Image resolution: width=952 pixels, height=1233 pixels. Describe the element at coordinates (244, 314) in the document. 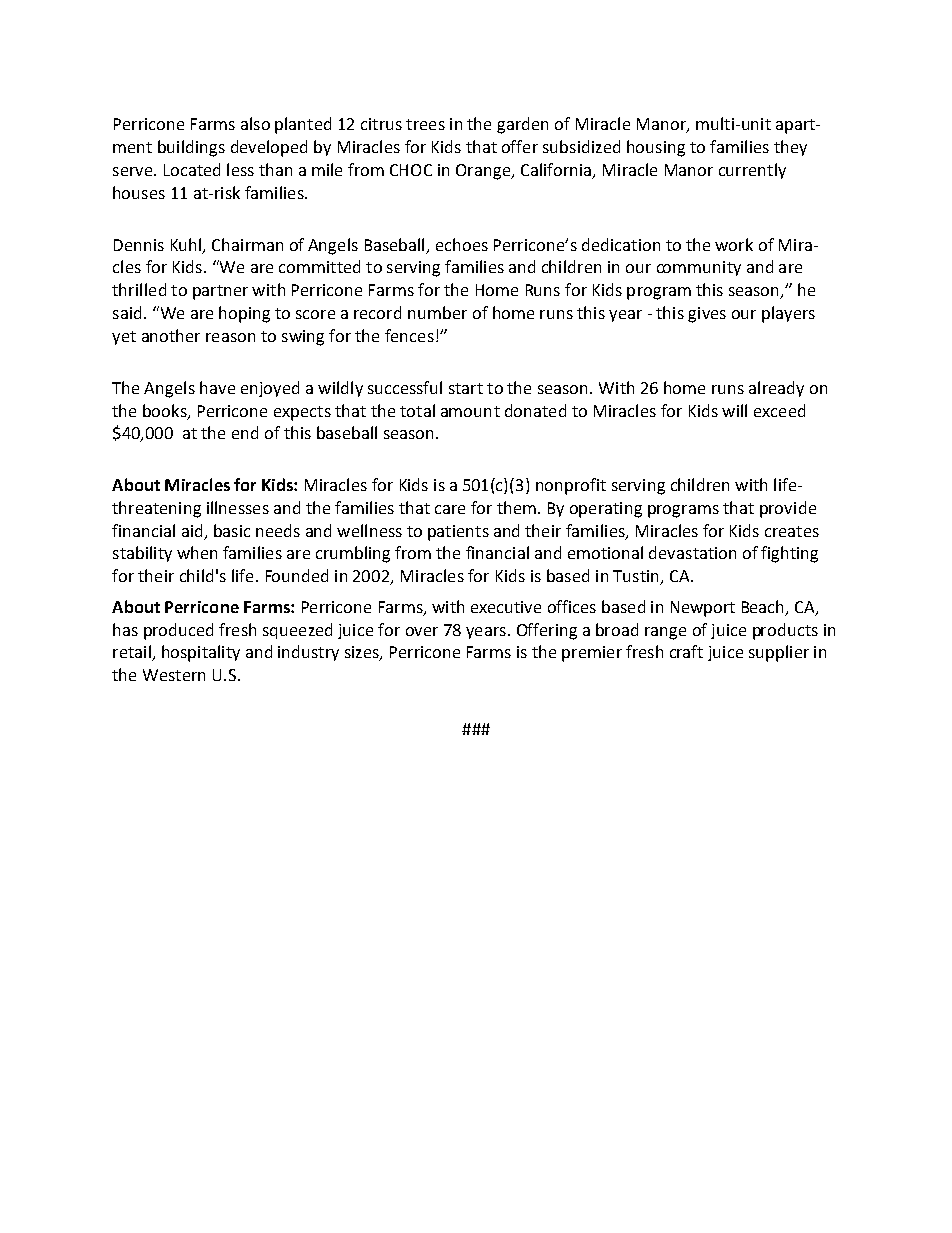

I see `hoping` at that location.
